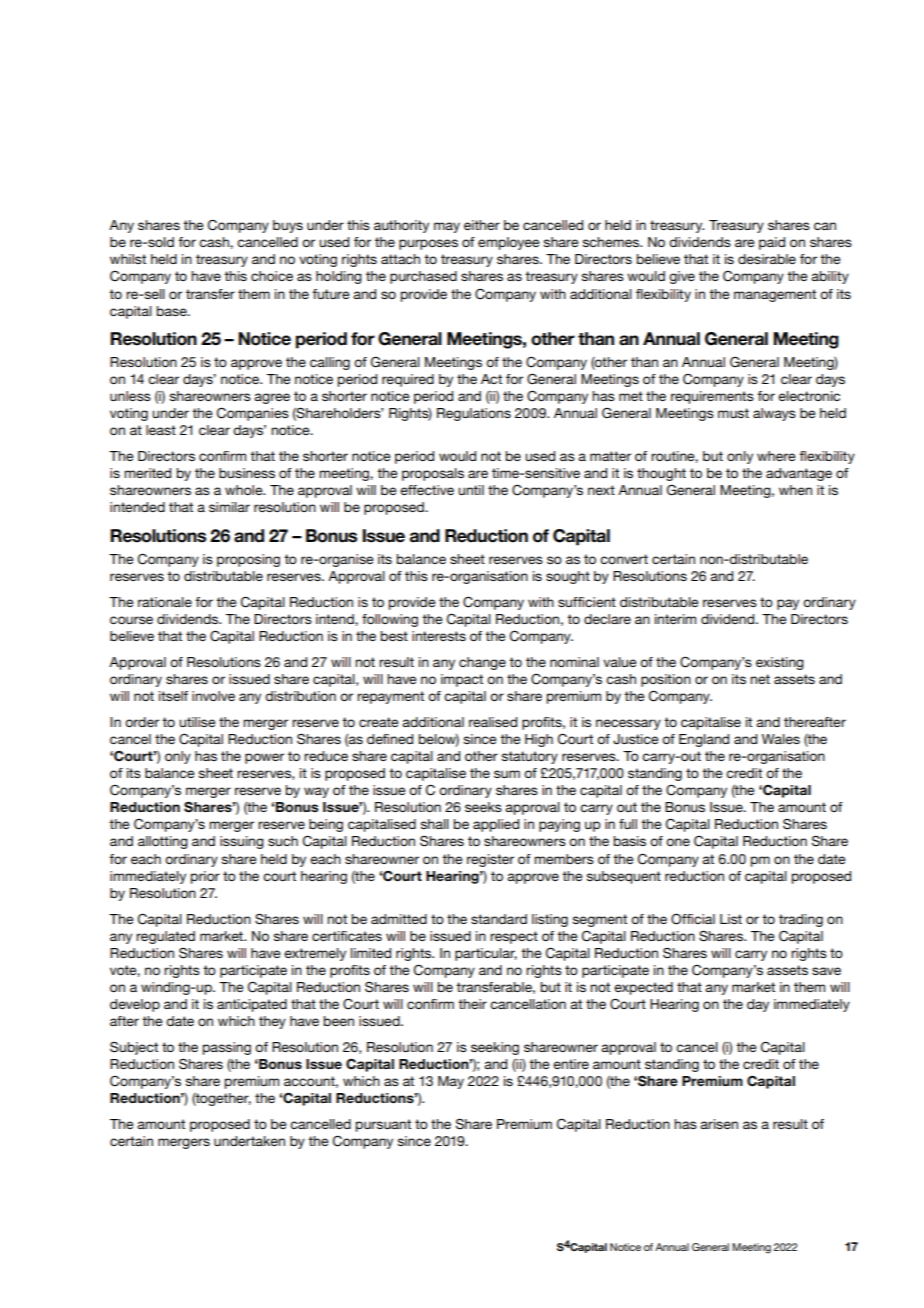 This screenshot has width=924, height=1308. What do you see at coordinates (213, 696) in the screenshot?
I see `involve` at bounding box center [213, 696].
